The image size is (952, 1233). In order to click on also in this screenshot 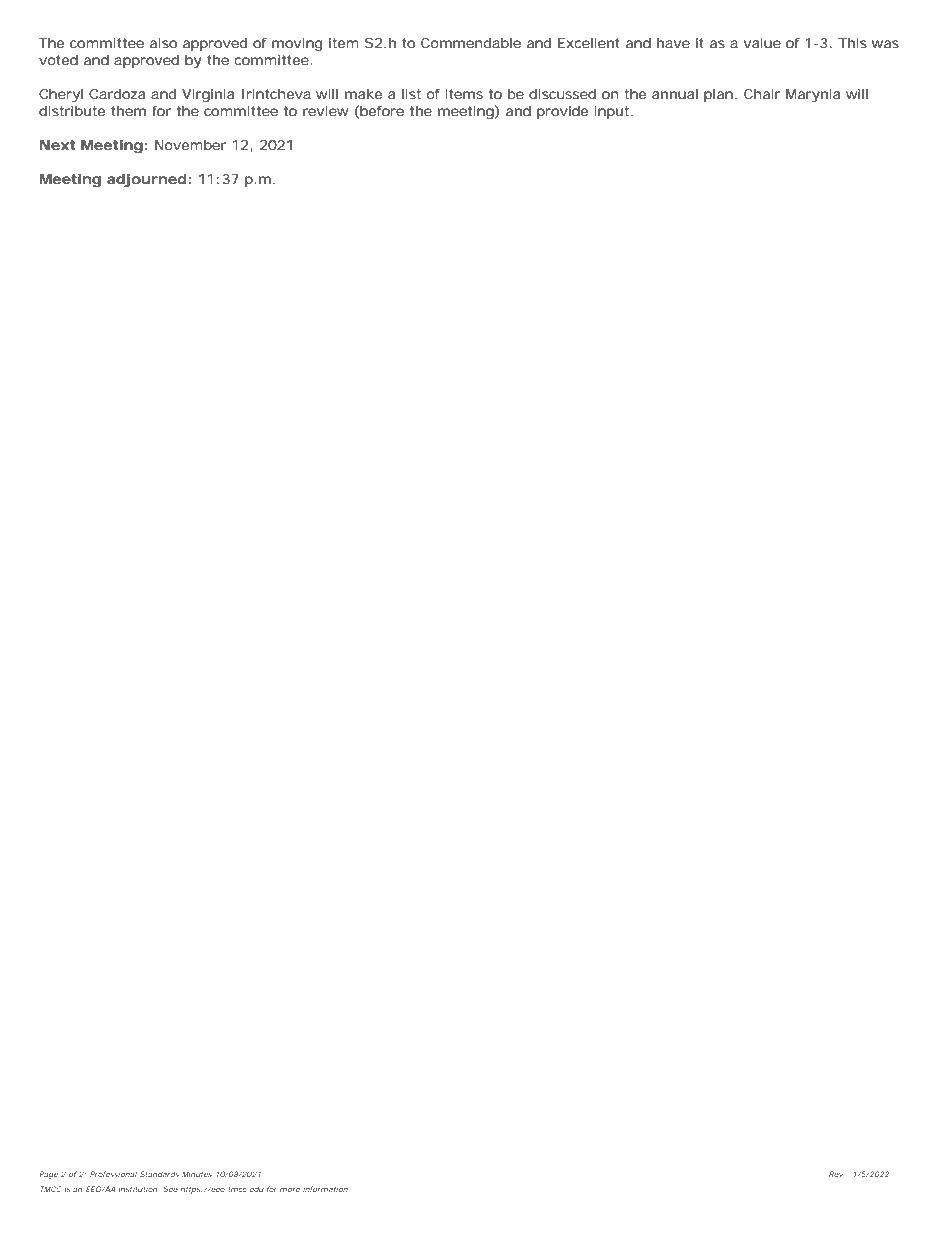, I will do `click(163, 43)`.
